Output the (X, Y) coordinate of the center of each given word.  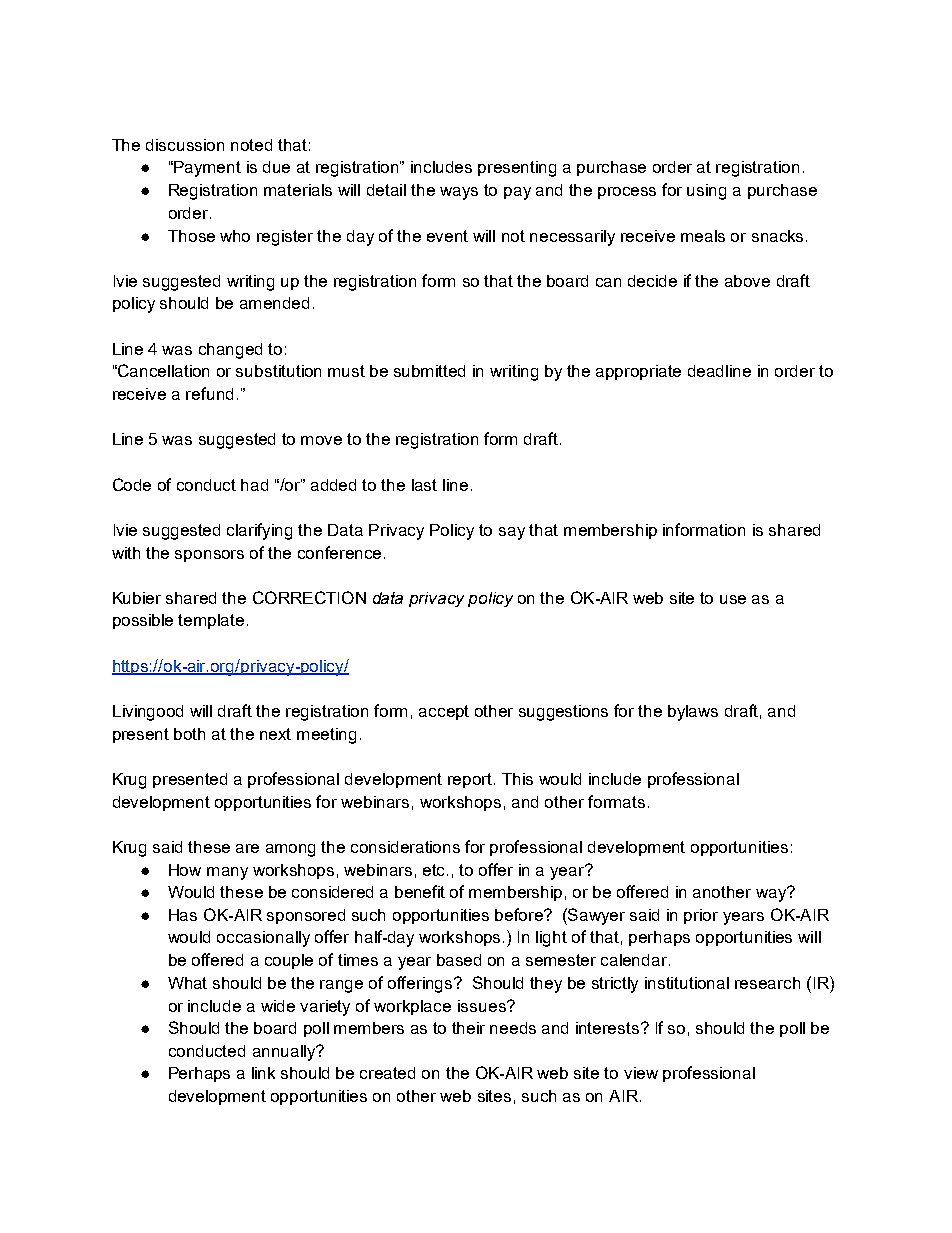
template (211, 621)
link (263, 1073)
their (468, 1028)
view (641, 1073)
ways (459, 193)
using (706, 192)
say (512, 533)
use (733, 599)
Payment (206, 169)
